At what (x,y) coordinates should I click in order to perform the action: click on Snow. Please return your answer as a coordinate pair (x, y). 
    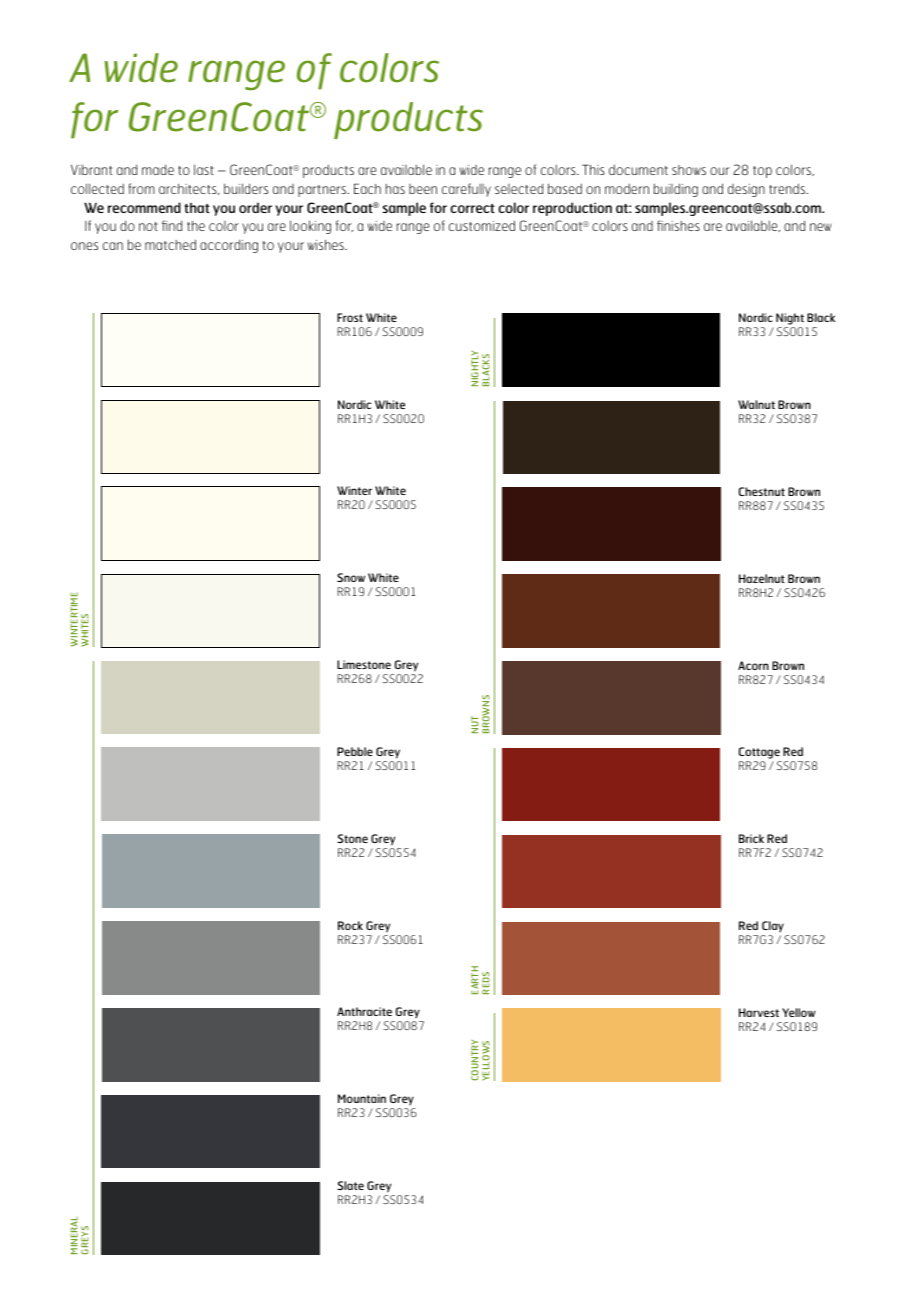
    Looking at the image, I should click on (351, 577).
